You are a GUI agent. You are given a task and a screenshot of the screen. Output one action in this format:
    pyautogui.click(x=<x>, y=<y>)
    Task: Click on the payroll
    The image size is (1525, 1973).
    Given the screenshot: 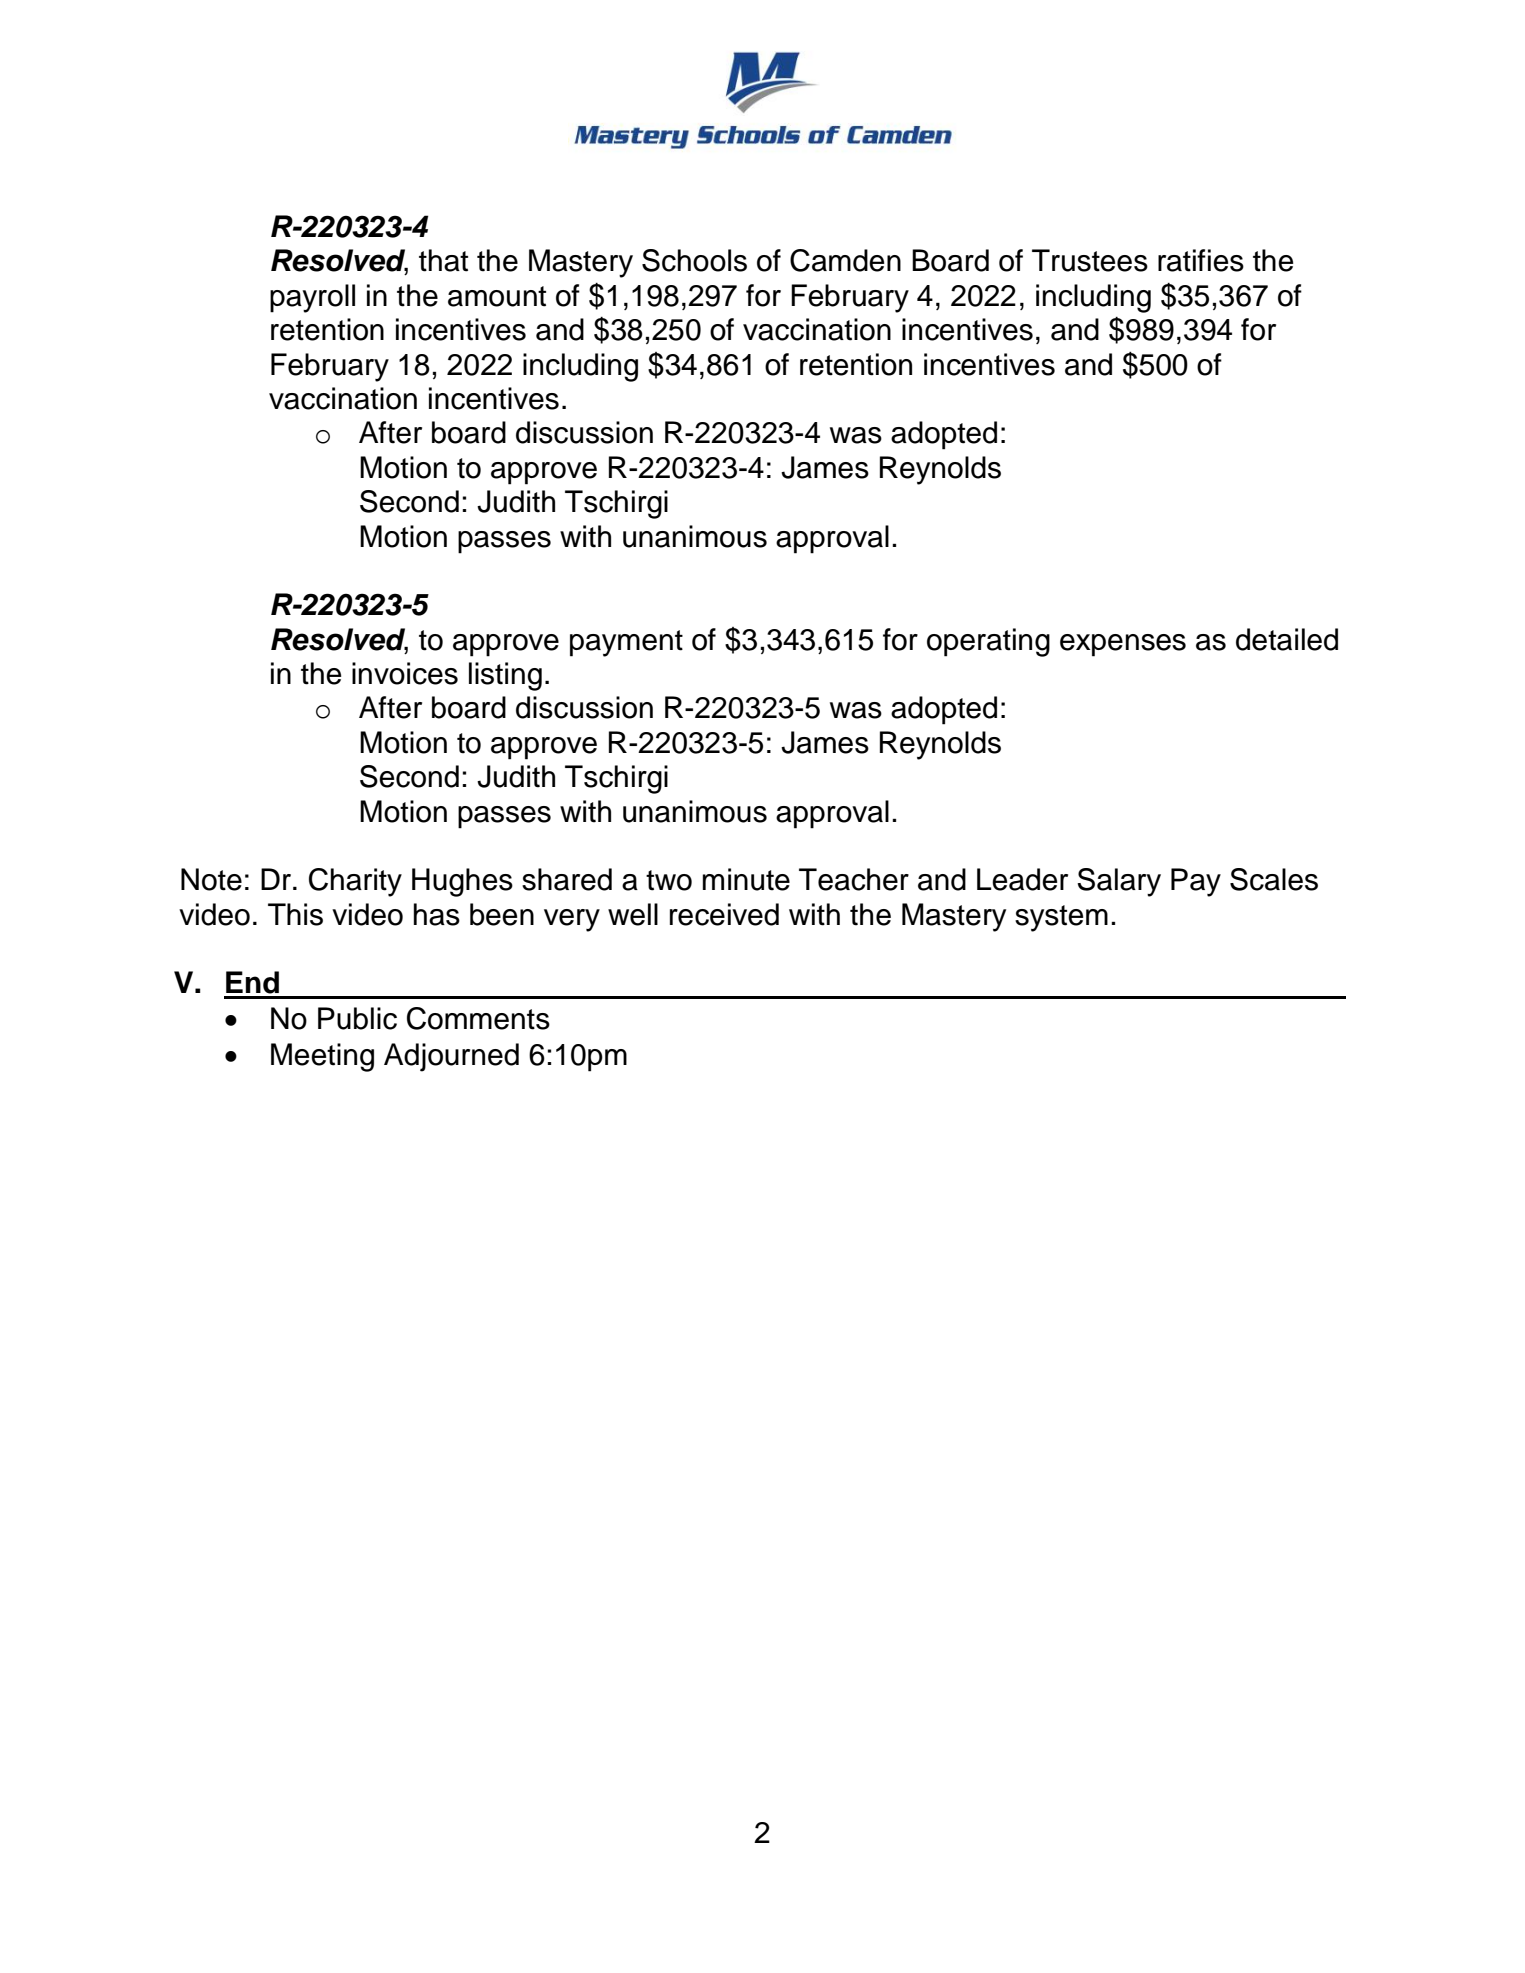 What is the action you would take?
    pyautogui.click(x=312, y=298)
